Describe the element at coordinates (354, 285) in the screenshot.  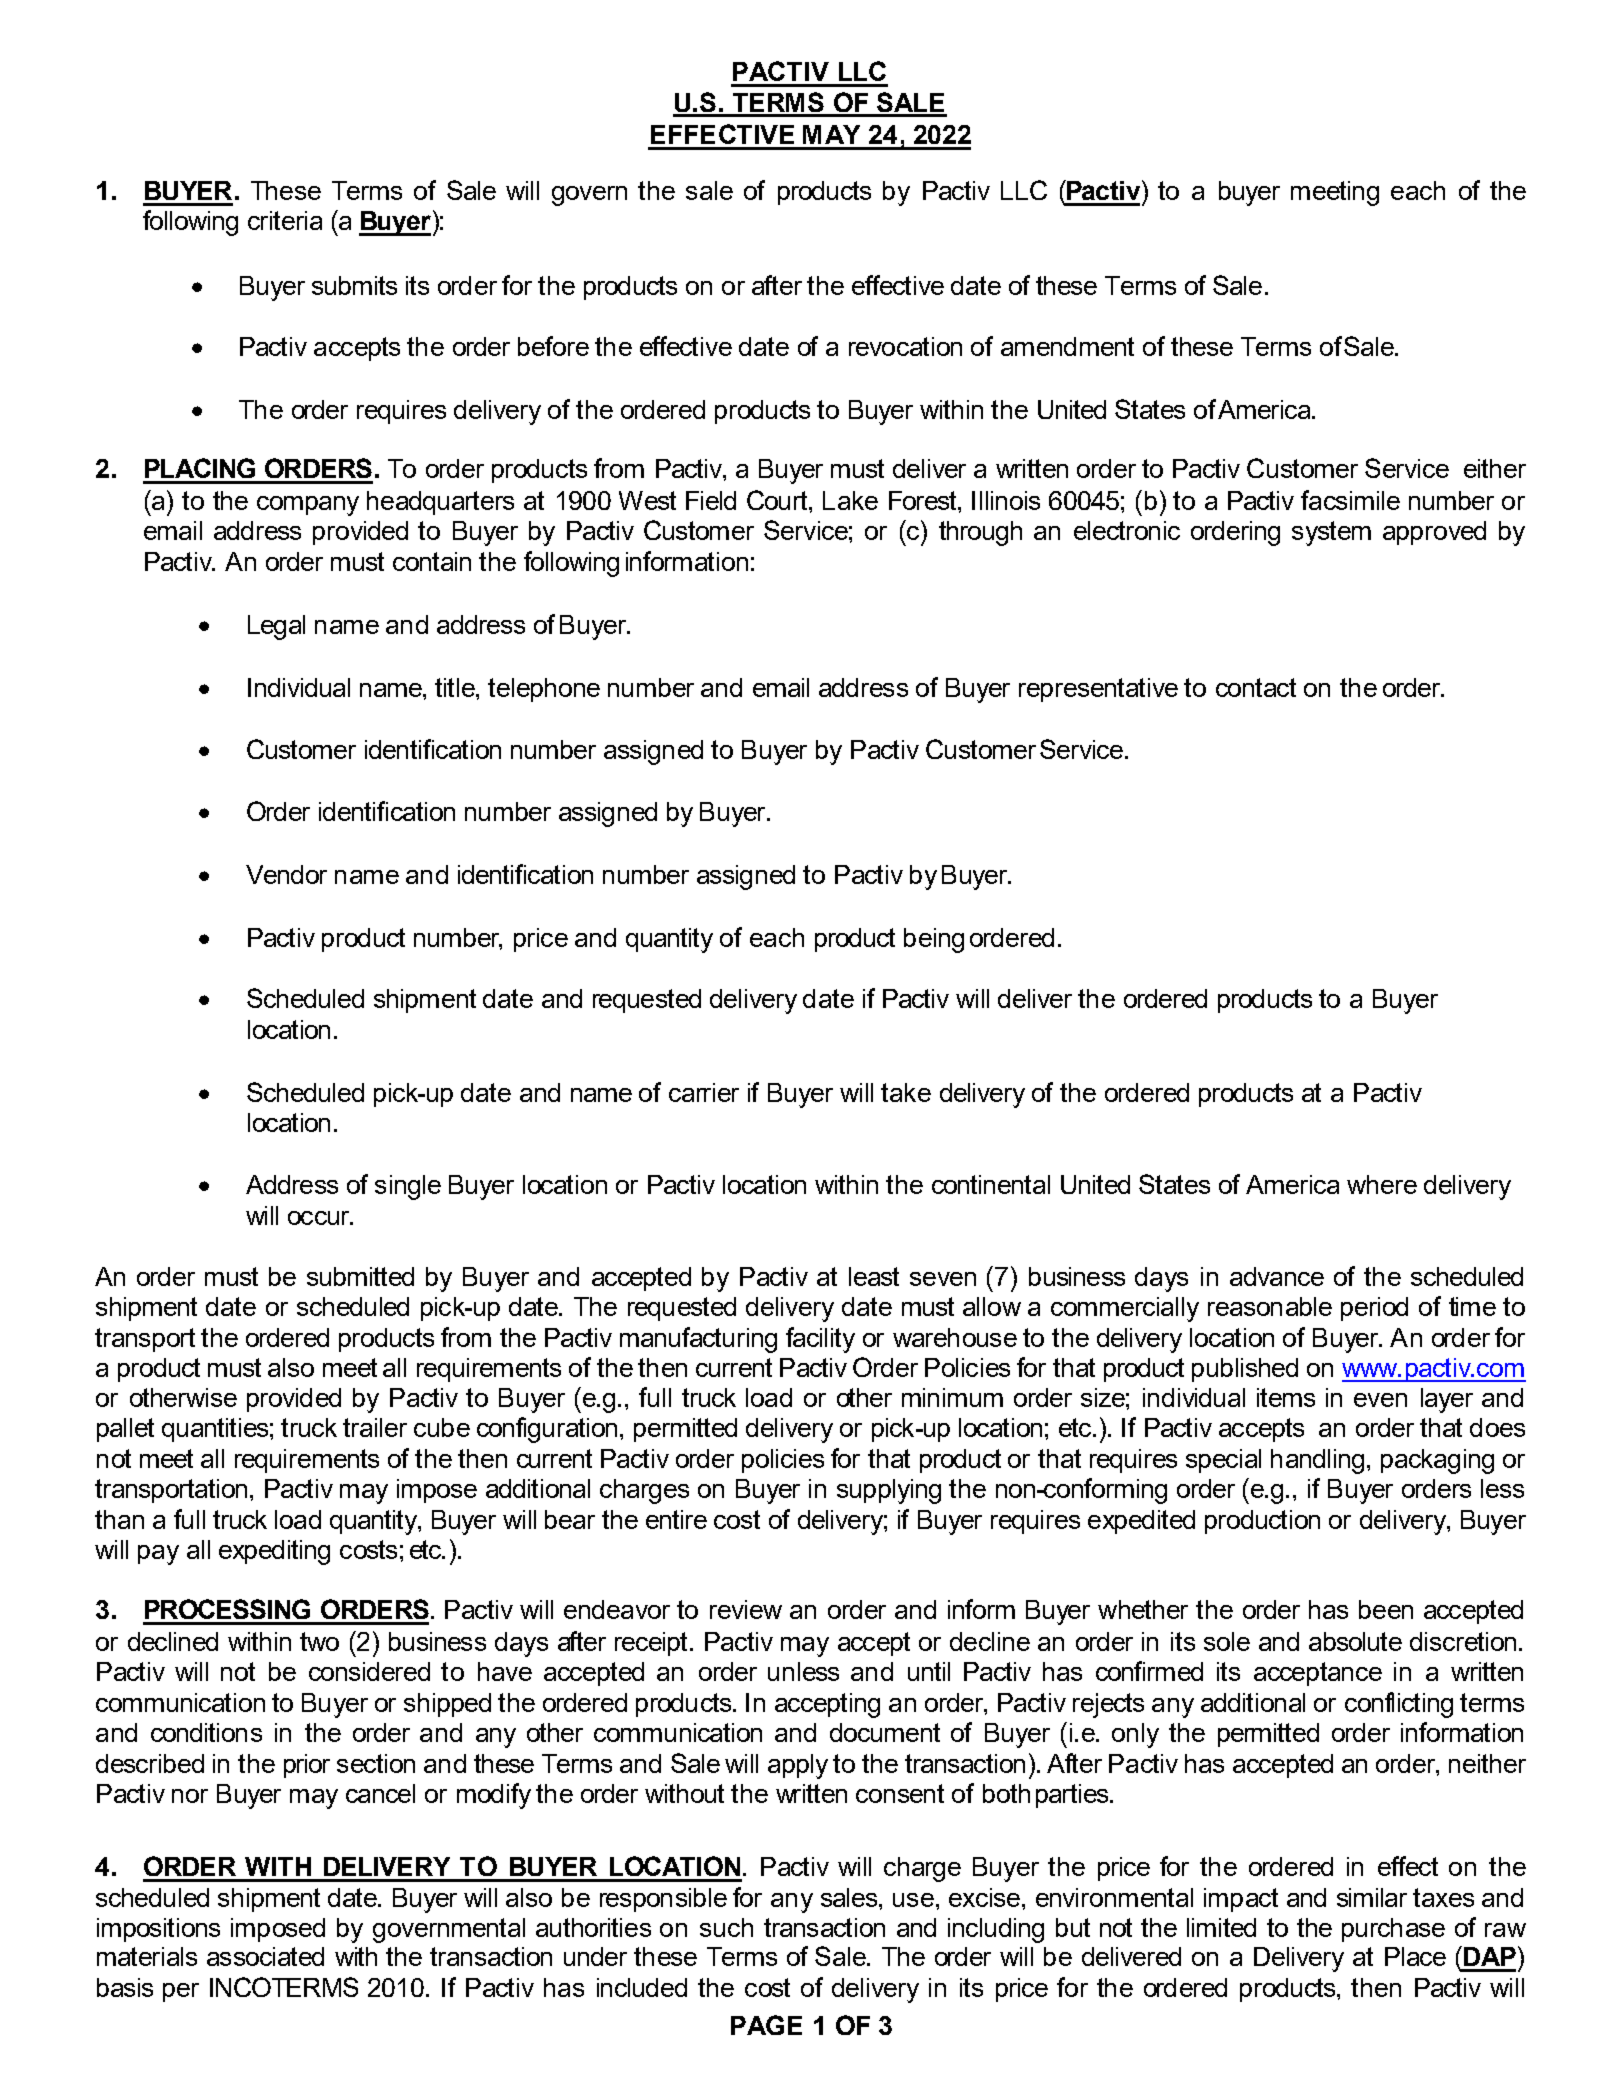
I see `submits` at that location.
